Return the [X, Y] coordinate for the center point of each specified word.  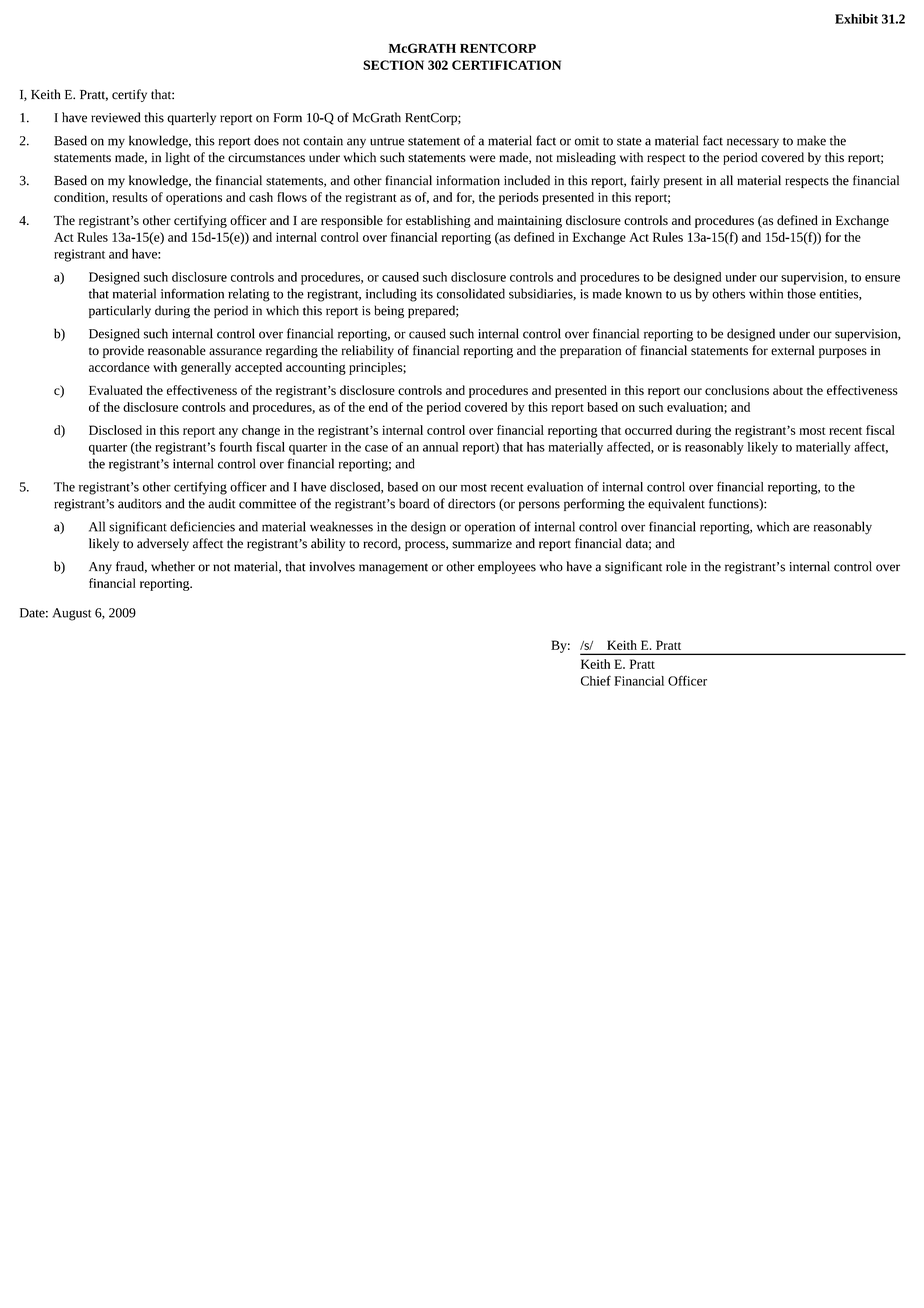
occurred [648, 430]
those [801, 293]
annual [440, 447]
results [130, 197]
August [71, 614]
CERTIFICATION [506, 65]
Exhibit [856, 19]
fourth [236, 447]
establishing [438, 221]
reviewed [116, 117]
